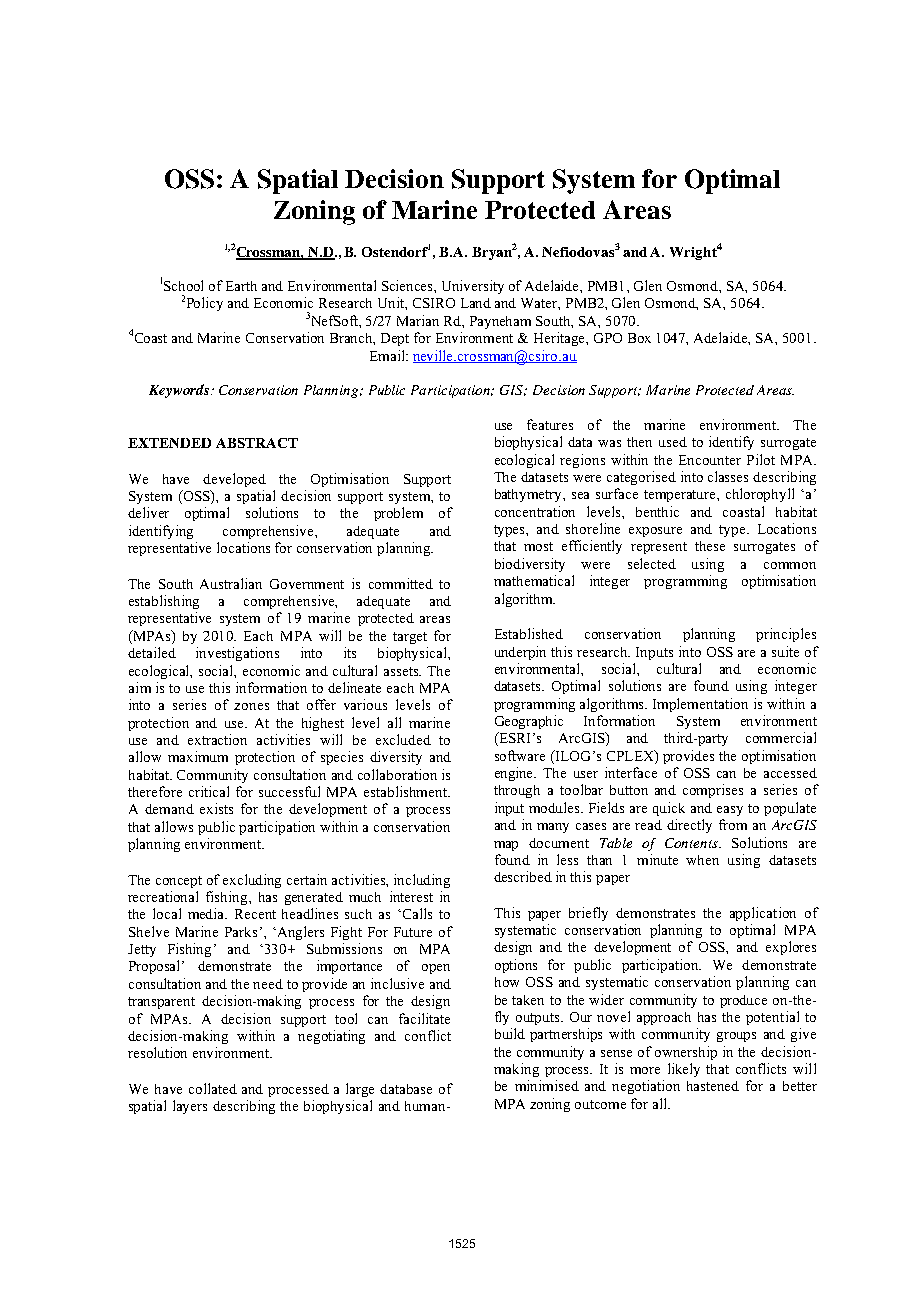 The image size is (924, 1308). What do you see at coordinates (251, 706) in the screenshot?
I see `zones` at bounding box center [251, 706].
